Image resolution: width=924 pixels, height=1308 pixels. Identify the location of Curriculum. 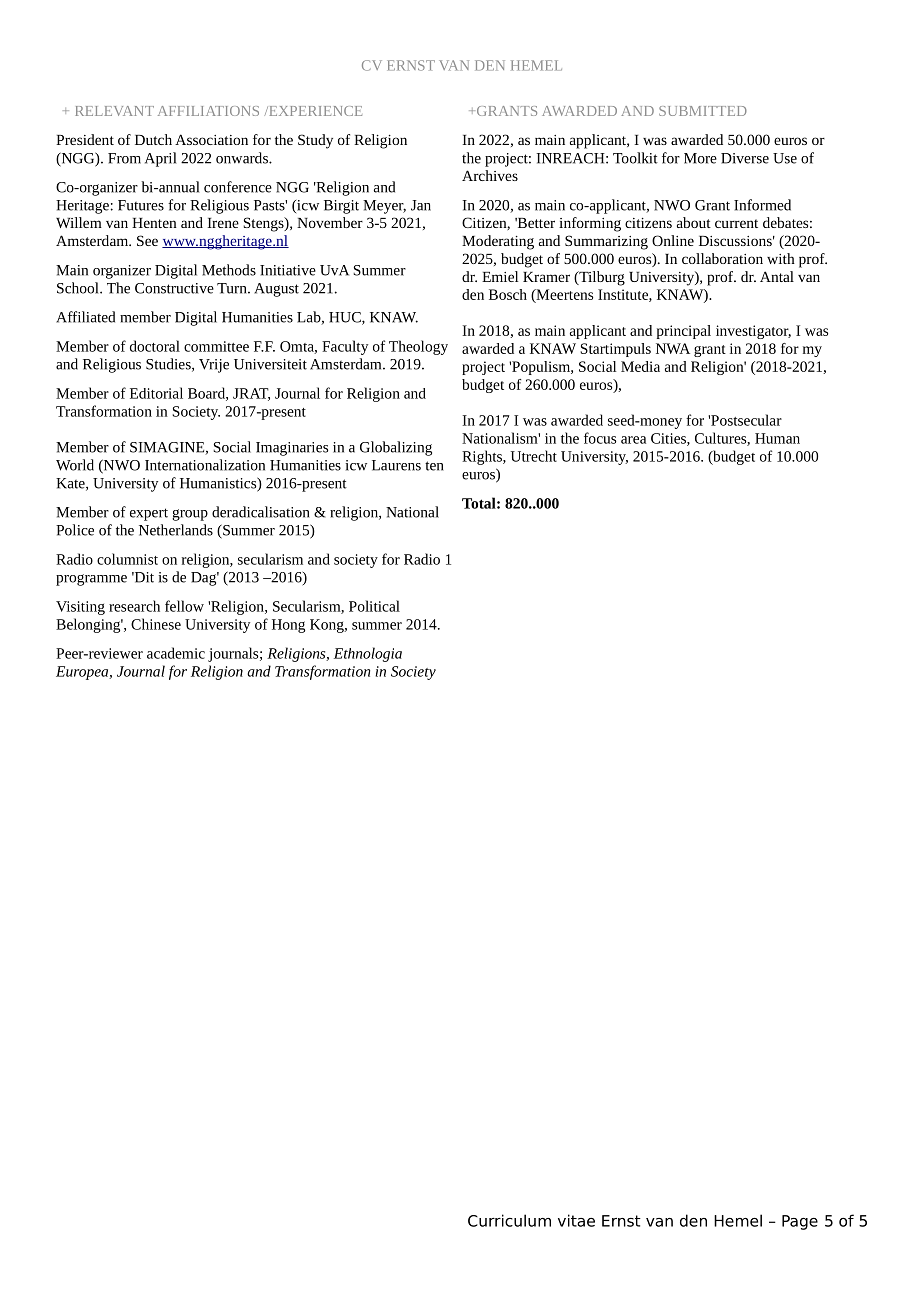
(509, 1220).
